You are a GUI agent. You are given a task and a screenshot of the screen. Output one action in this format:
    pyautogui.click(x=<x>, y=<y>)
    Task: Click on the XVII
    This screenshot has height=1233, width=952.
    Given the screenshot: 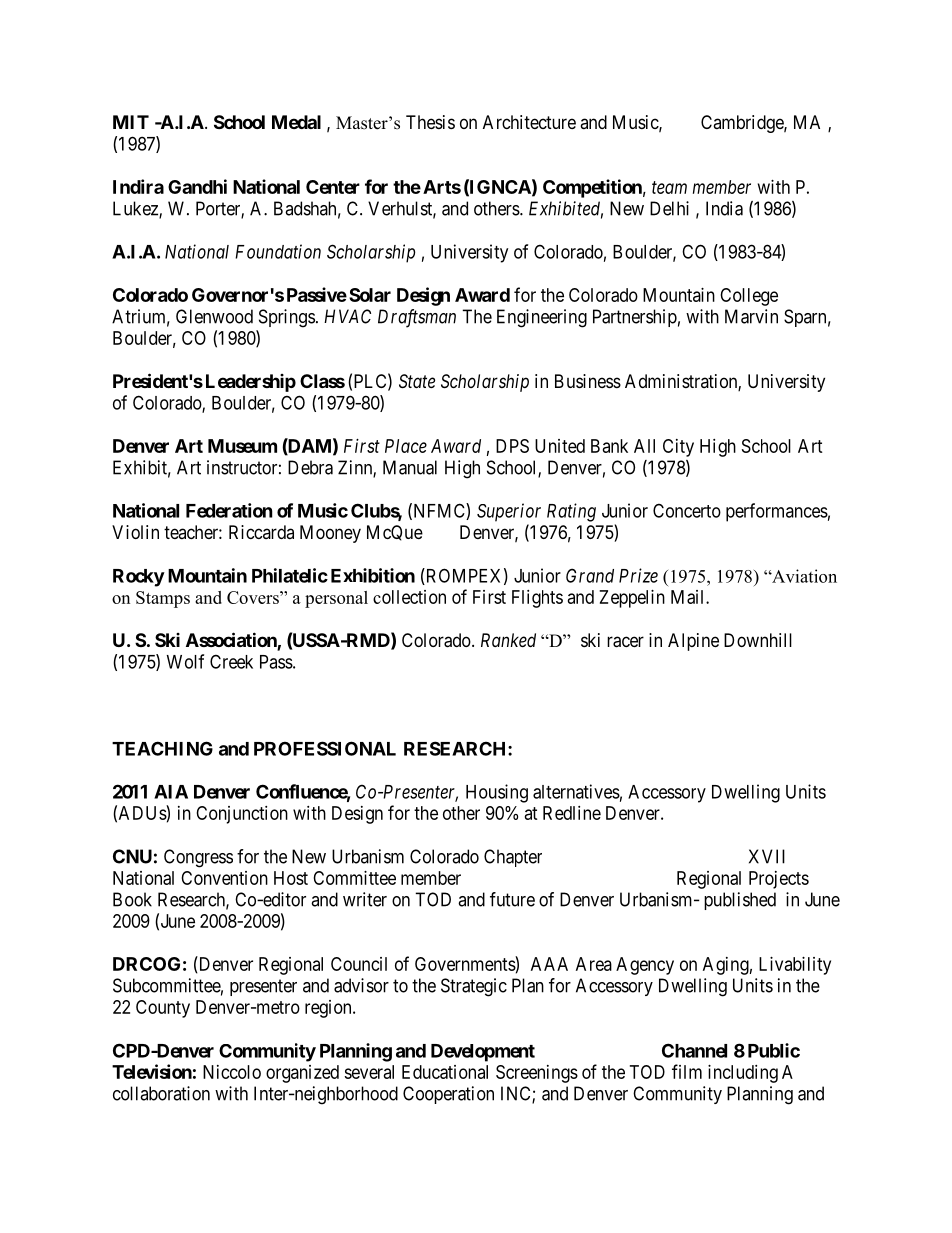 What is the action you would take?
    pyautogui.click(x=767, y=856)
